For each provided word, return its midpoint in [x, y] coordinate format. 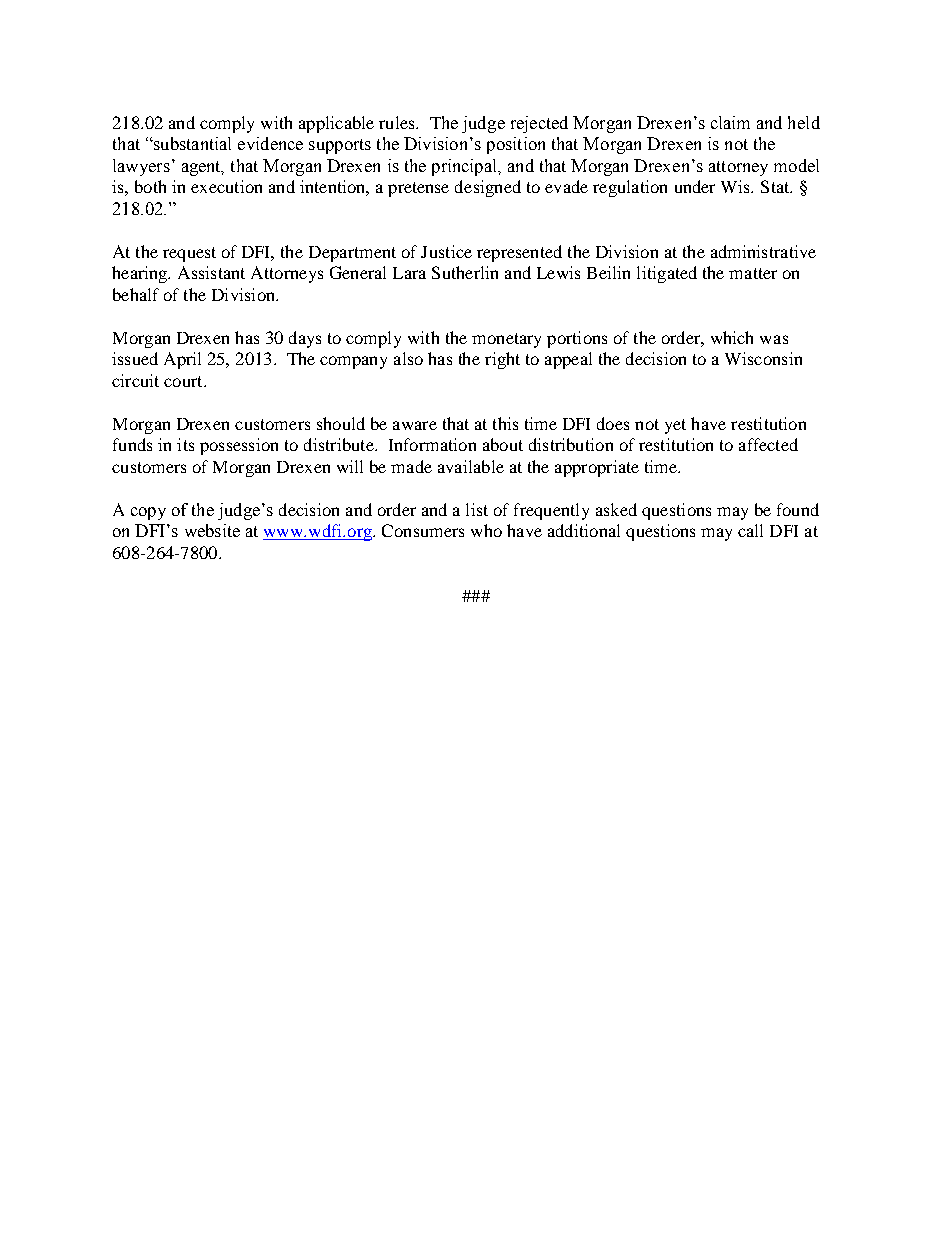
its [185, 444]
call [750, 530]
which [732, 337]
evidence [270, 143]
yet [675, 426]
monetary [506, 340]
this [505, 423]
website [212, 530]
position [516, 145]
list [477, 509]
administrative [763, 251]
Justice [446, 251]
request [189, 254]
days [305, 339]
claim [730, 122]
